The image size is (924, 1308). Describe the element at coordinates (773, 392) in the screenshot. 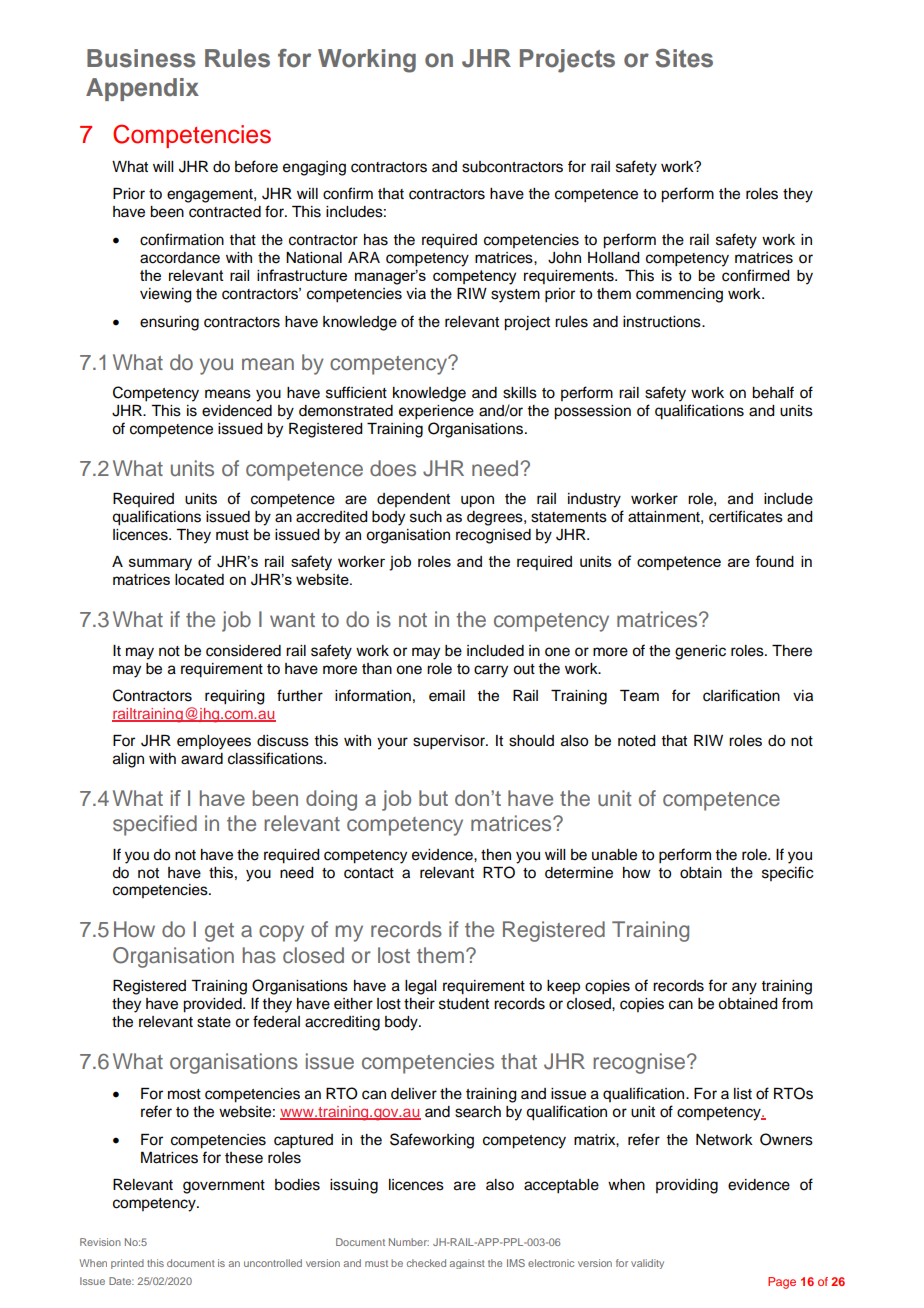

I see `behalf` at that location.
